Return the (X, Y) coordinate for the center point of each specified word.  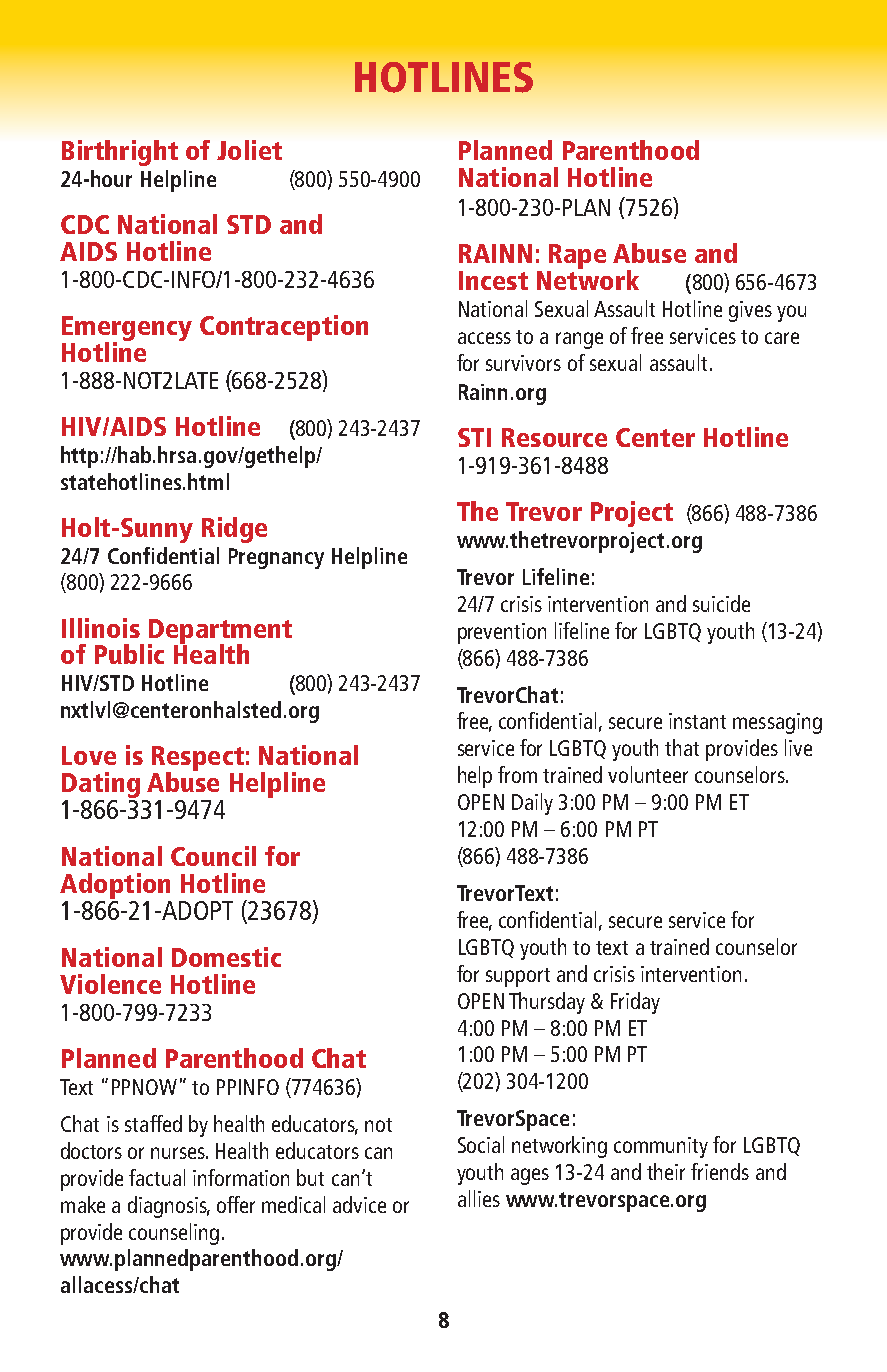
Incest (493, 280)
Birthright (120, 153)
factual (157, 1177)
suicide (721, 603)
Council (213, 856)
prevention (502, 633)
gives (750, 311)
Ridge (234, 530)
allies (479, 1198)
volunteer (648, 774)
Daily (532, 804)
